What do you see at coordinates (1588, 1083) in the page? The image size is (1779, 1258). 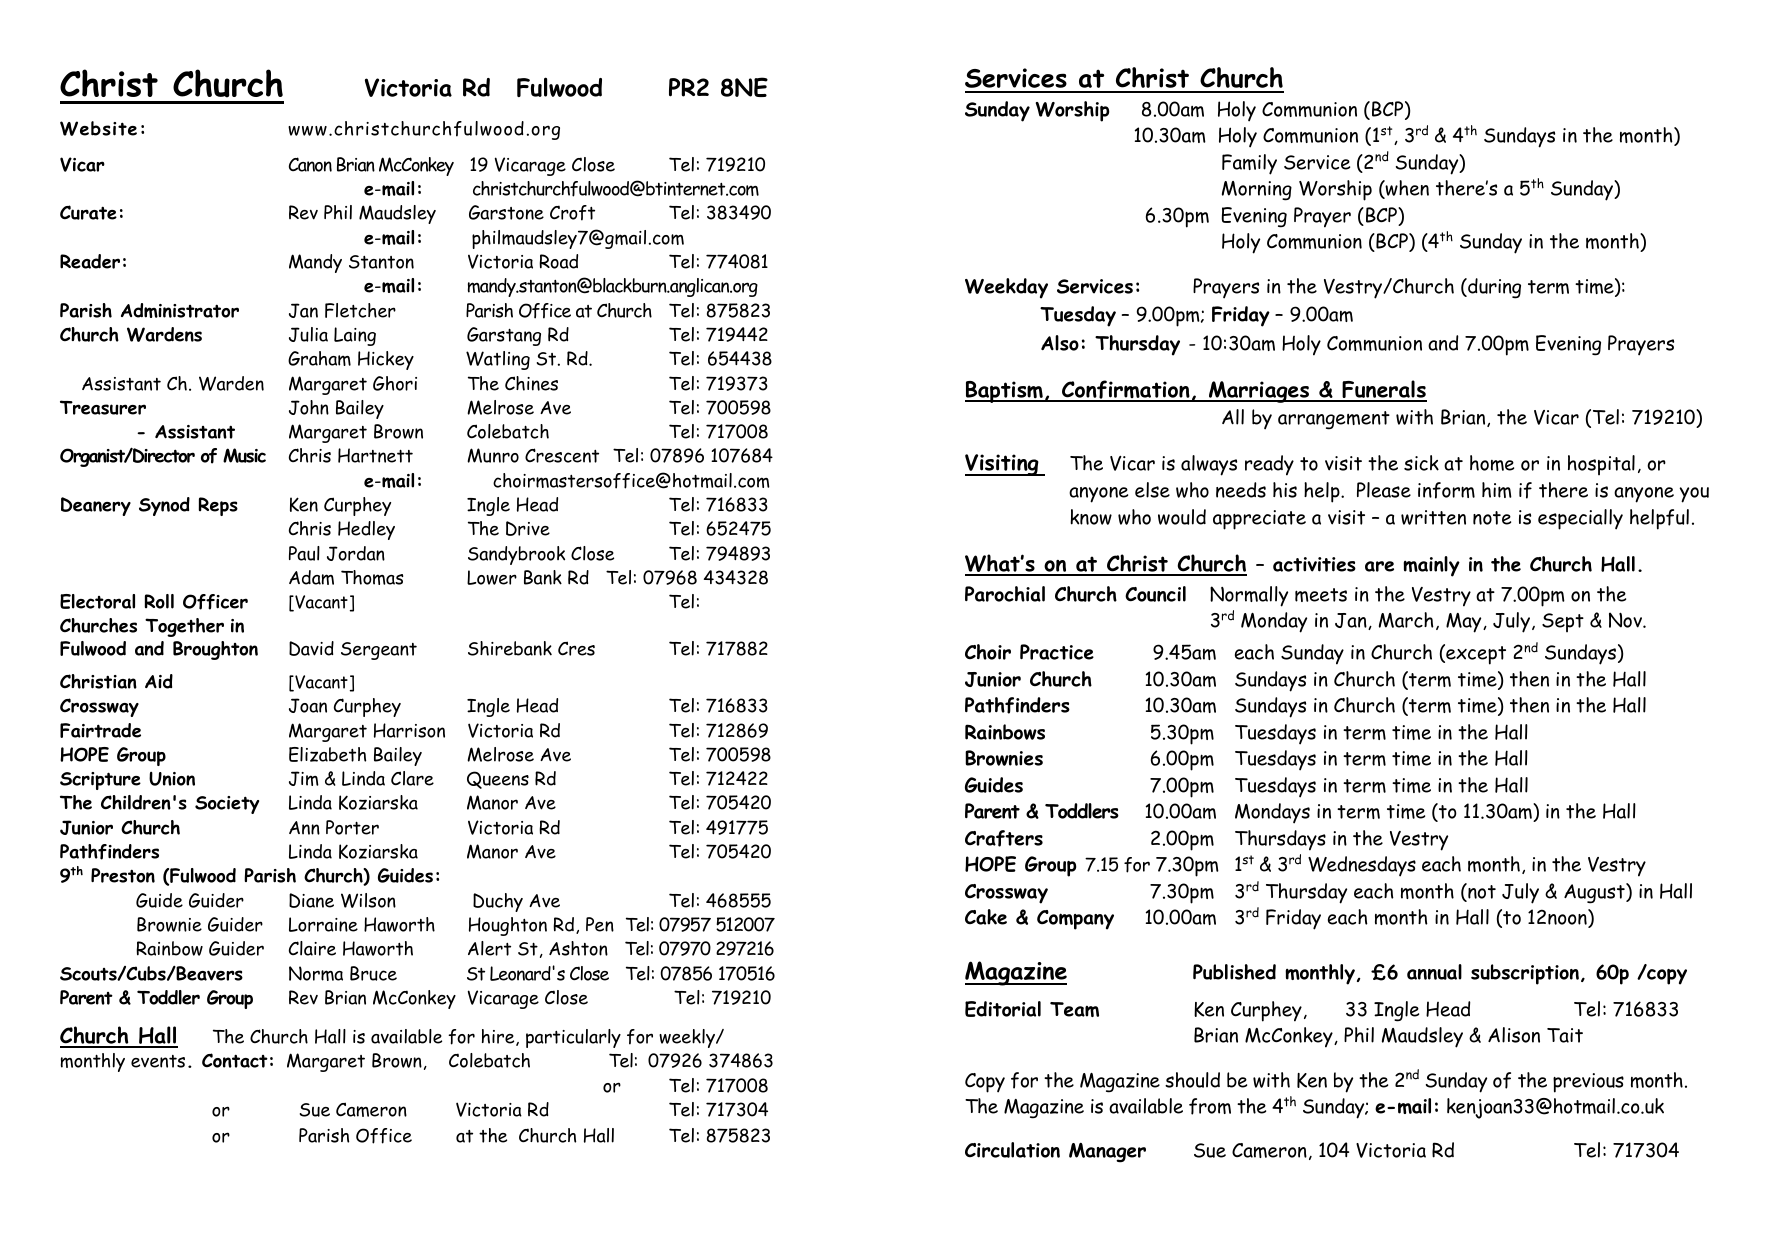 I see `previous` at bounding box center [1588, 1083].
